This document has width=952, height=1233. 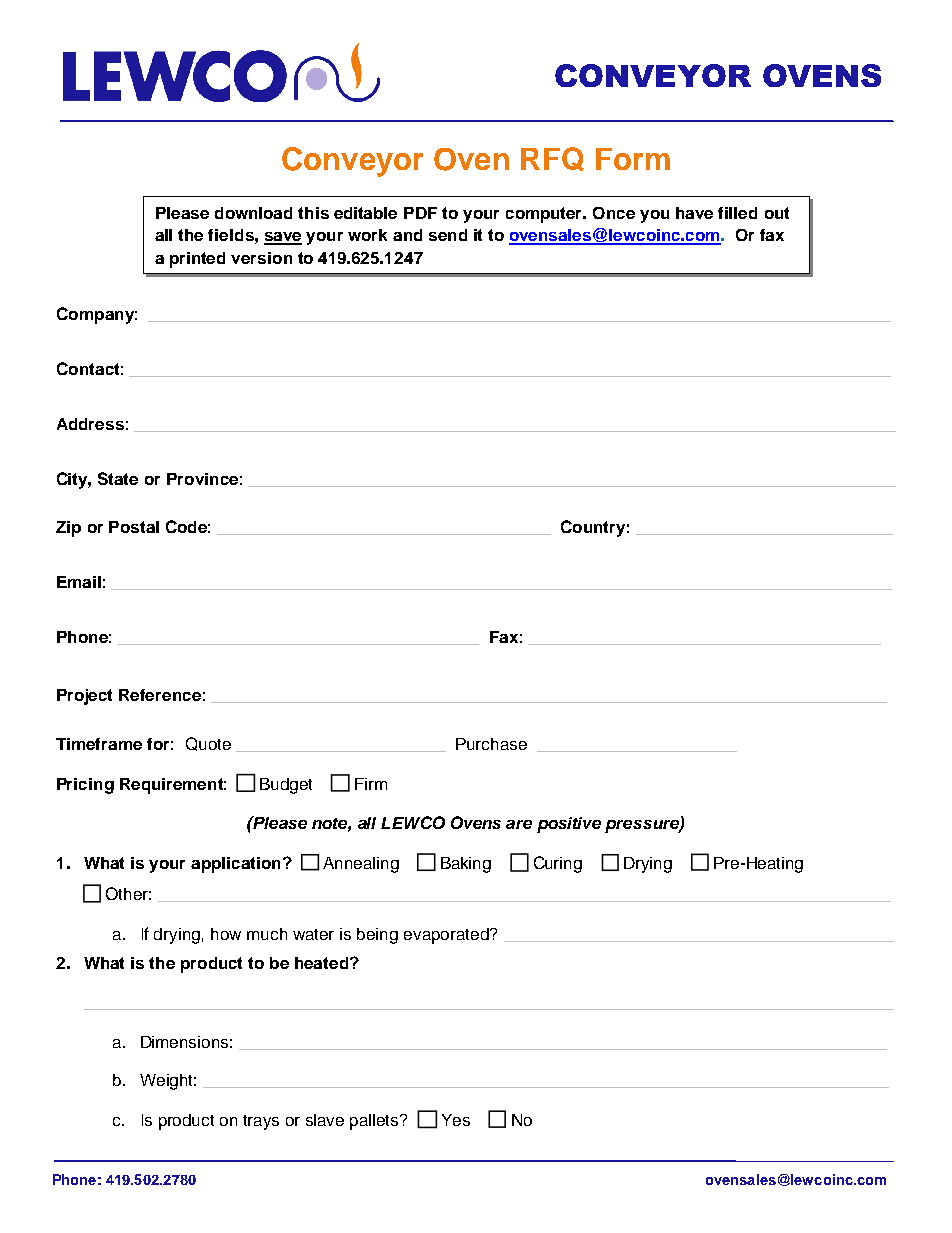 I want to click on PDF, so click(x=420, y=213).
